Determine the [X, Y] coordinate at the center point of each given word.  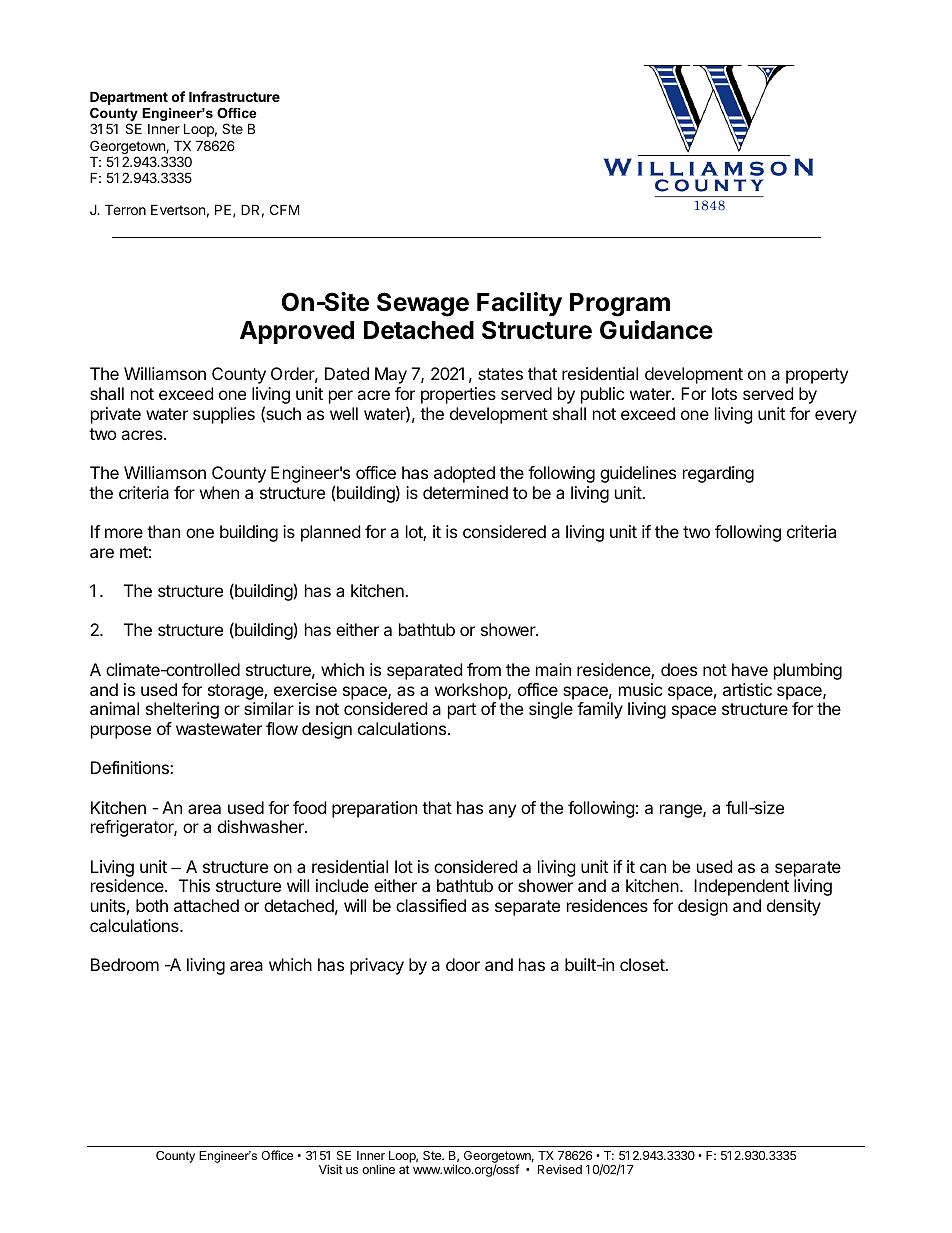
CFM [284, 209]
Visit [331, 1169]
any [502, 811]
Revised [560, 1169]
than [163, 531]
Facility [519, 304]
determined [465, 492]
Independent [741, 887]
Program [620, 305]
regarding [718, 474]
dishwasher [262, 826]
